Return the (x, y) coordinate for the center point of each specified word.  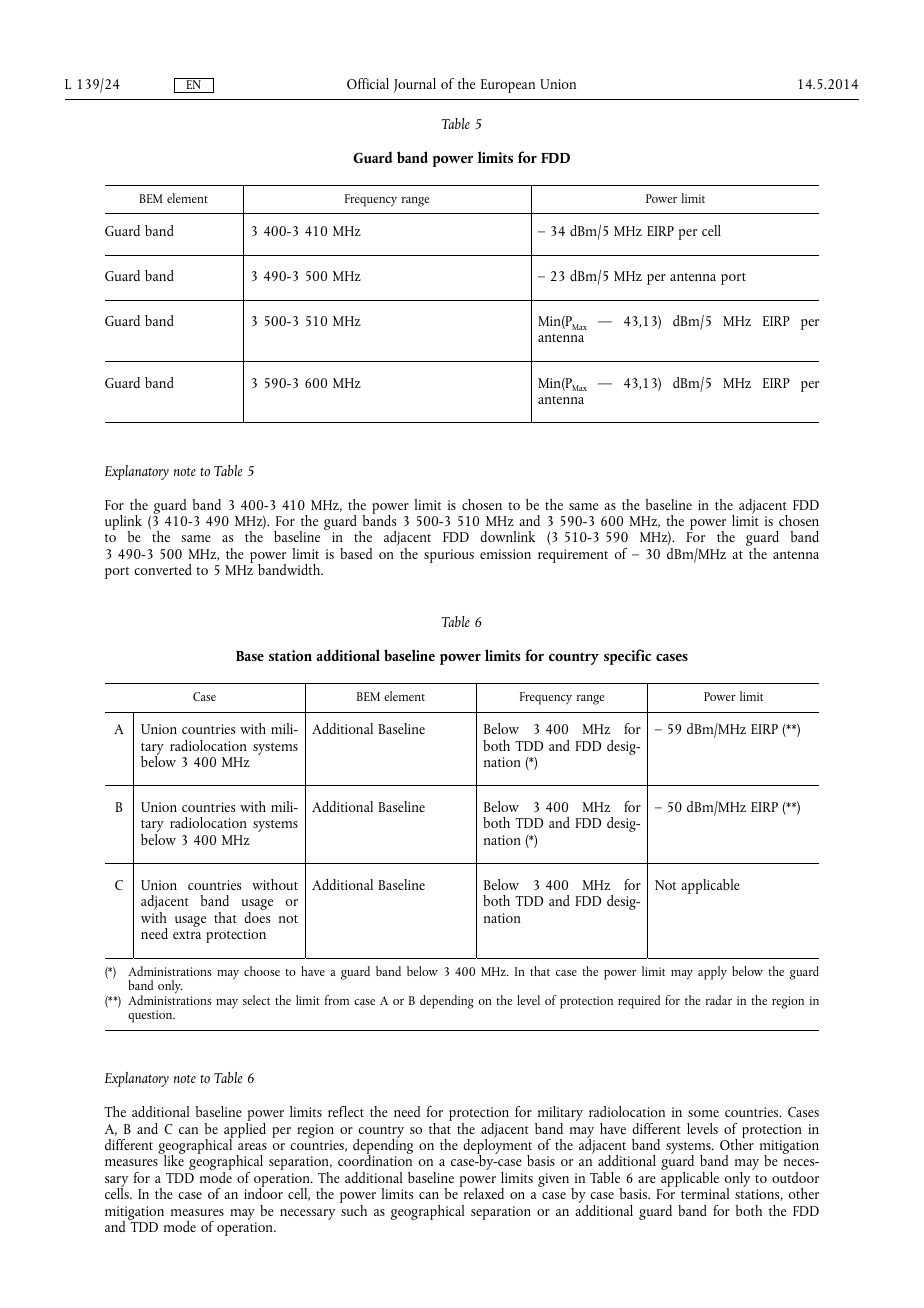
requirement (573, 556)
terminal (705, 1193)
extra (187, 935)
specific (627, 657)
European (508, 86)
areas (252, 1146)
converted (163, 569)
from (337, 1000)
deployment (497, 1147)
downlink (508, 536)
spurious (449, 556)
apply (712, 973)
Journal (414, 85)
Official (368, 83)
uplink (123, 524)
